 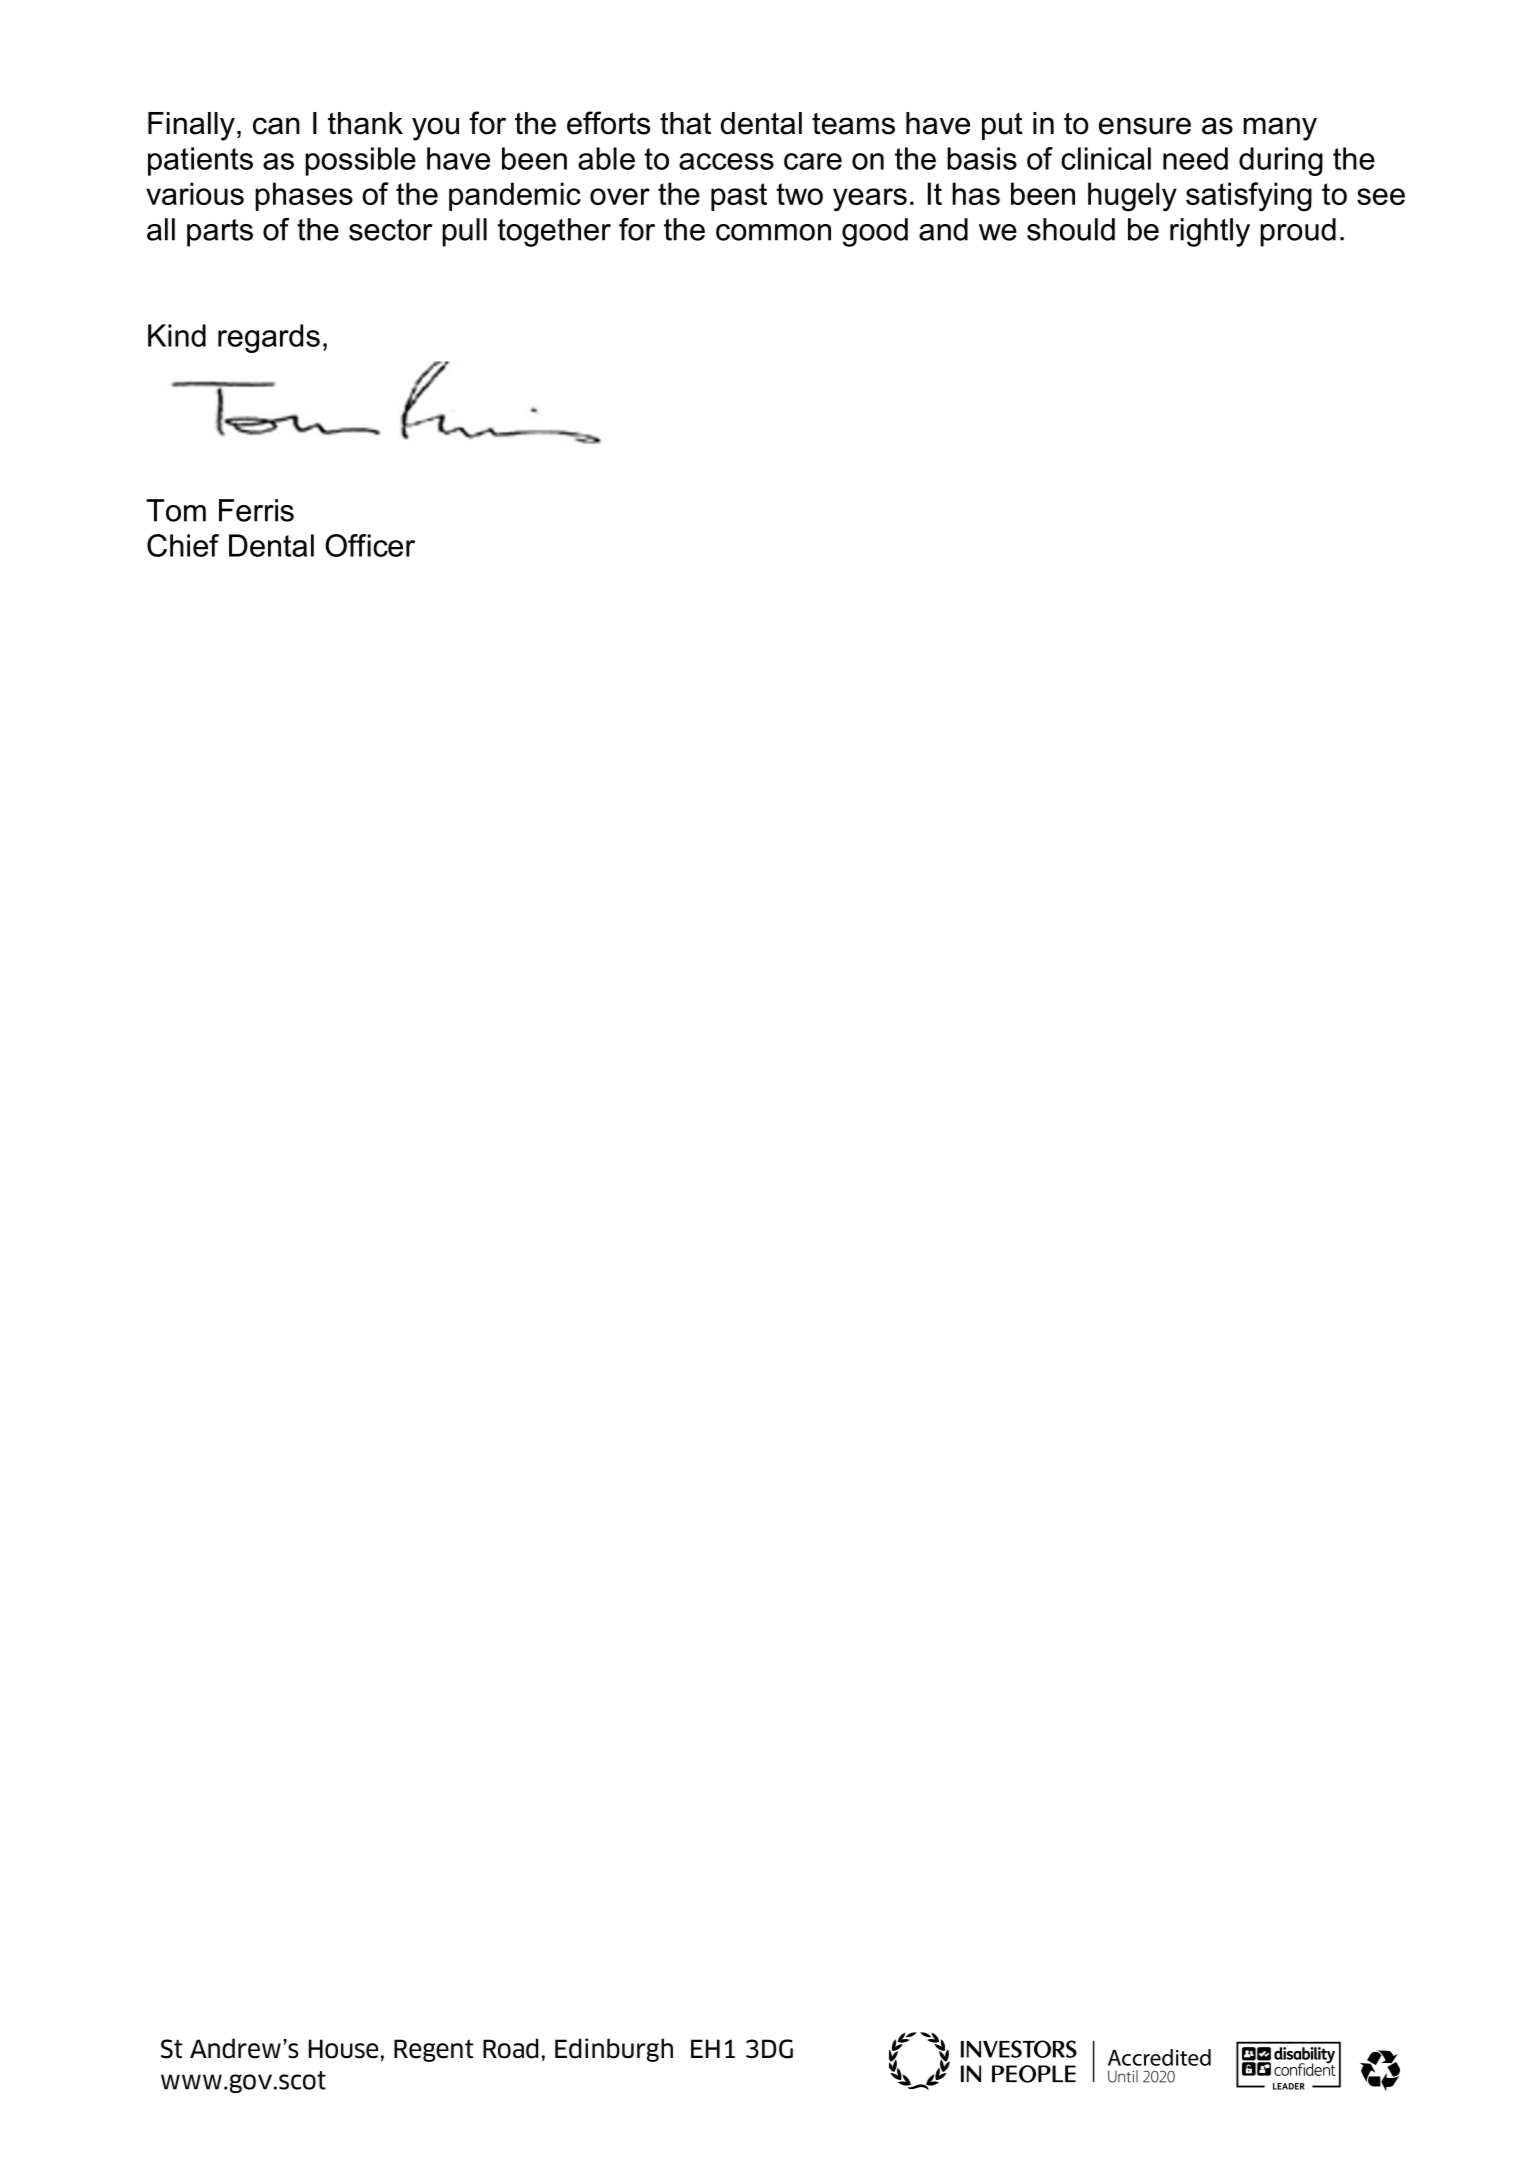 I want to click on proud, so click(x=1298, y=232).
